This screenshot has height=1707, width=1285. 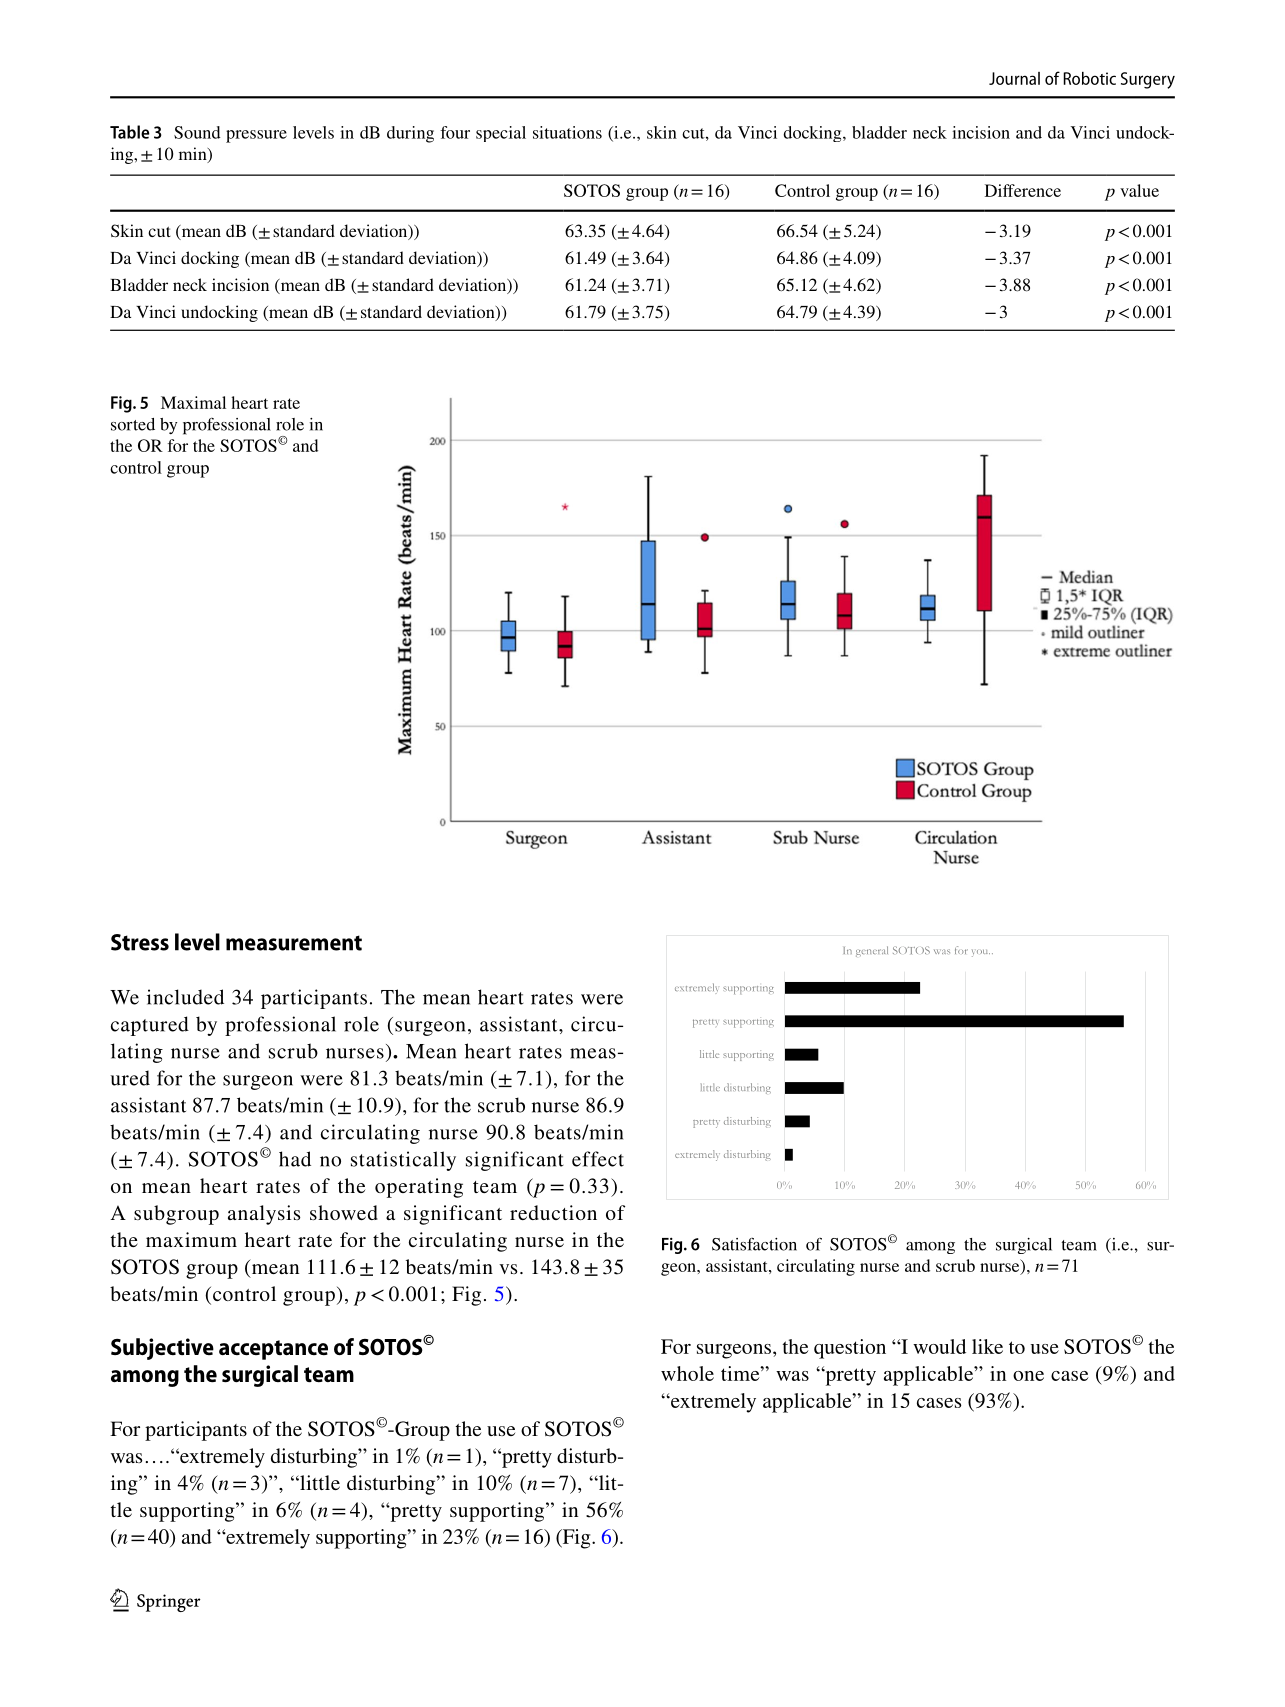 What do you see at coordinates (981, 953) in the screenshot?
I see `you` at bounding box center [981, 953].
